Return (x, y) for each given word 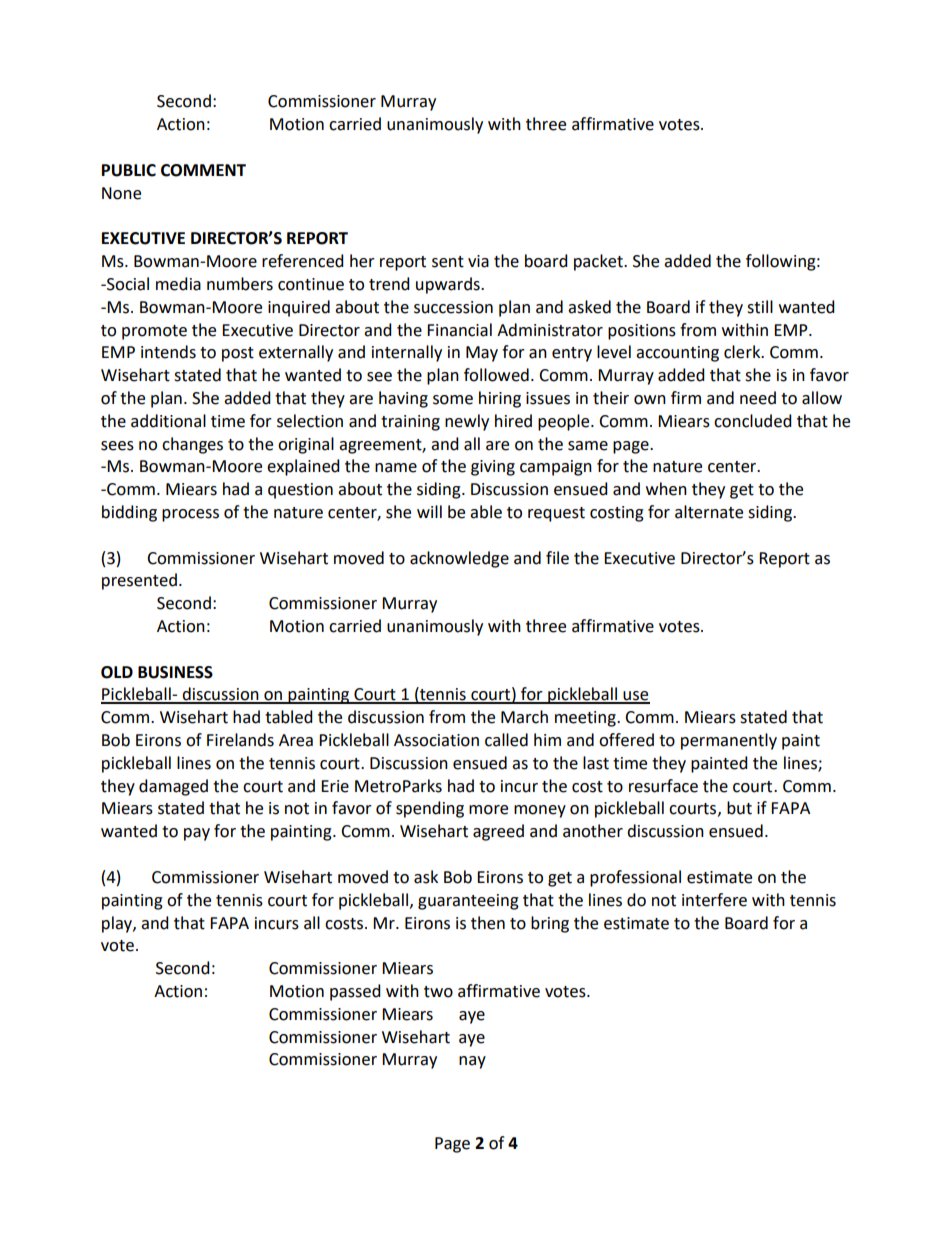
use (635, 697)
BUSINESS (175, 672)
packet (599, 262)
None (121, 193)
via (478, 261)
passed (355, 992)
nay (472, 1062)
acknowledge (459, 559)
